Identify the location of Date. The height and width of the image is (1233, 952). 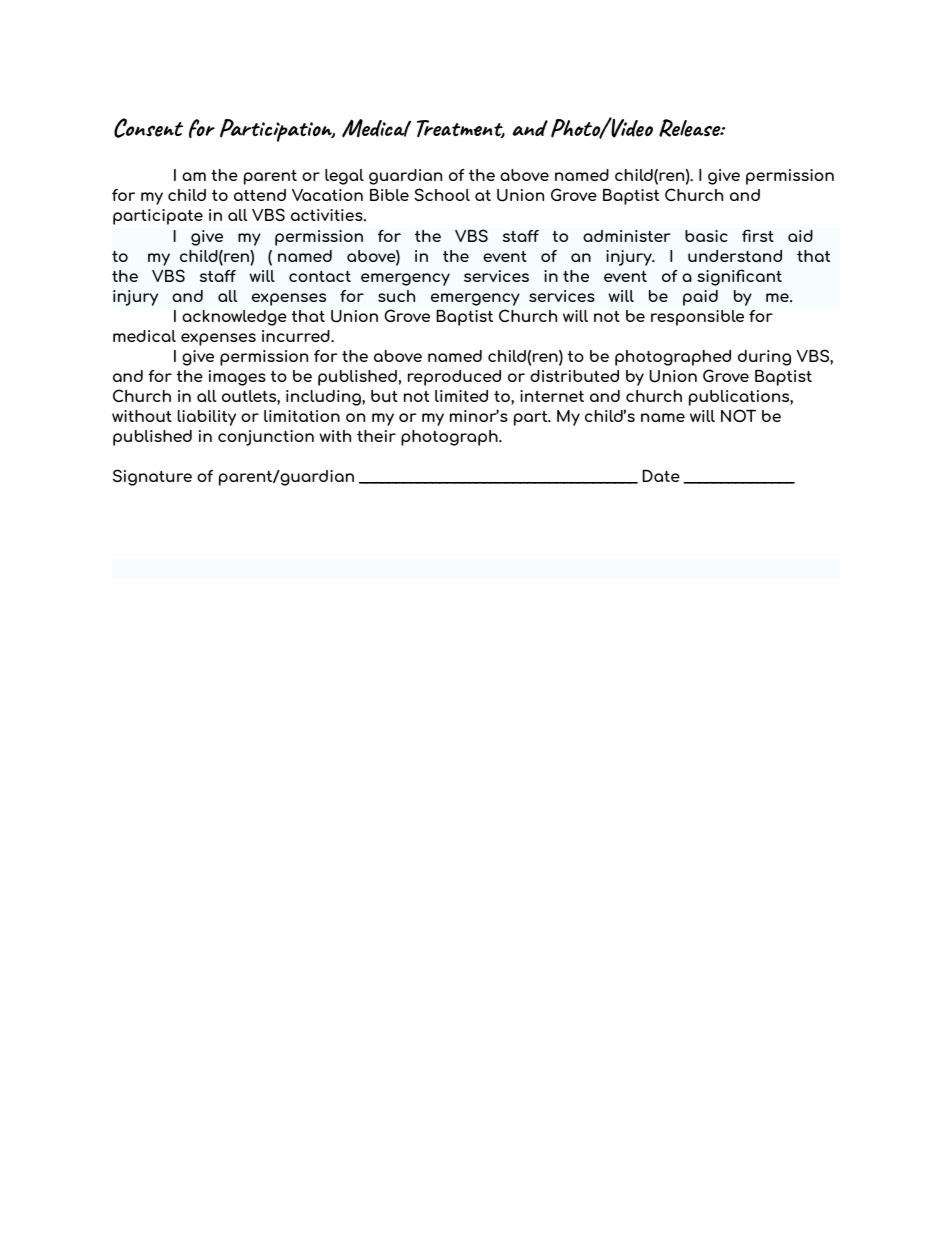
(661, 476).
